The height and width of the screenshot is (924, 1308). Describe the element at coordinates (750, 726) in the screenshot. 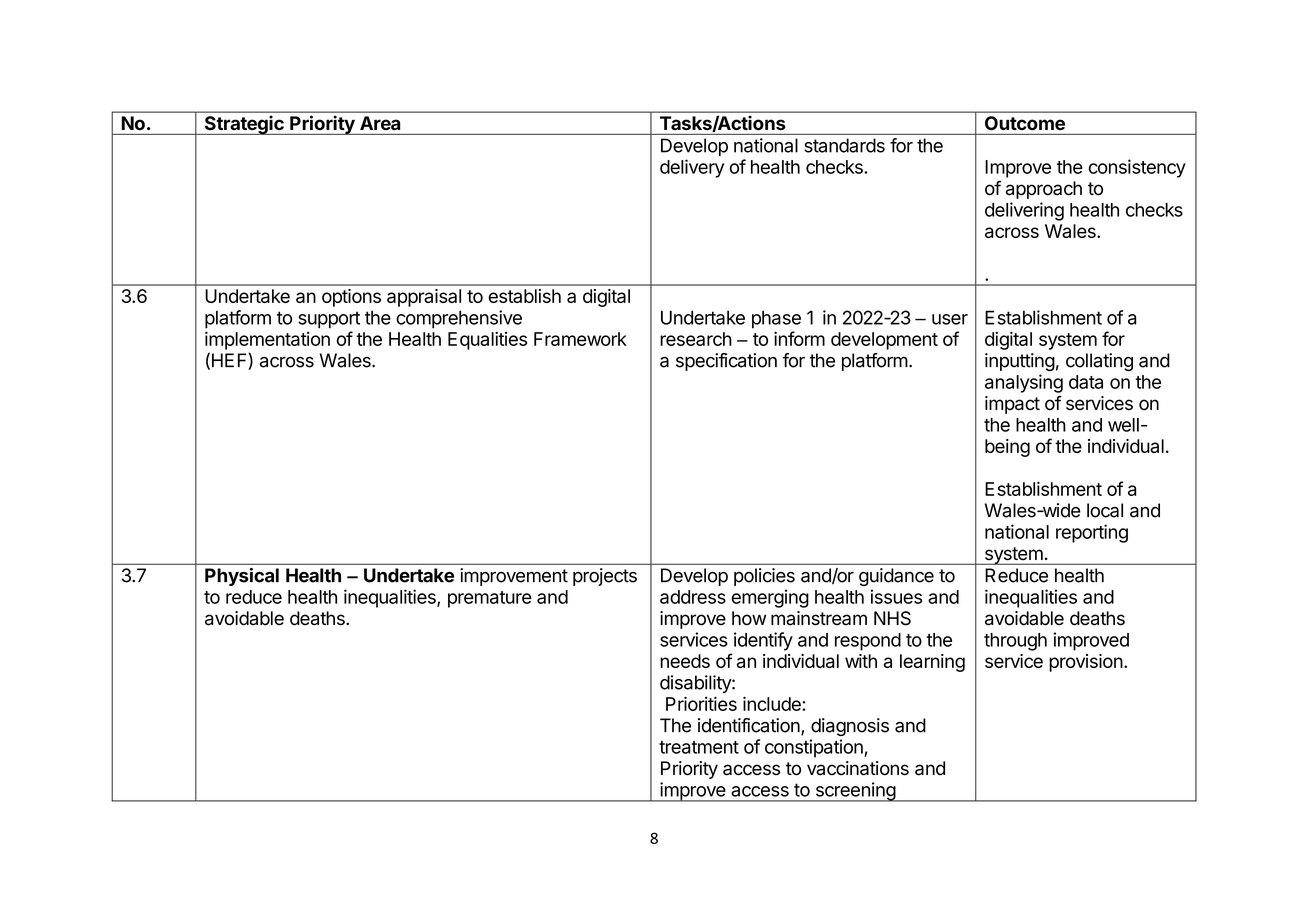

I see `identification` at that location.
